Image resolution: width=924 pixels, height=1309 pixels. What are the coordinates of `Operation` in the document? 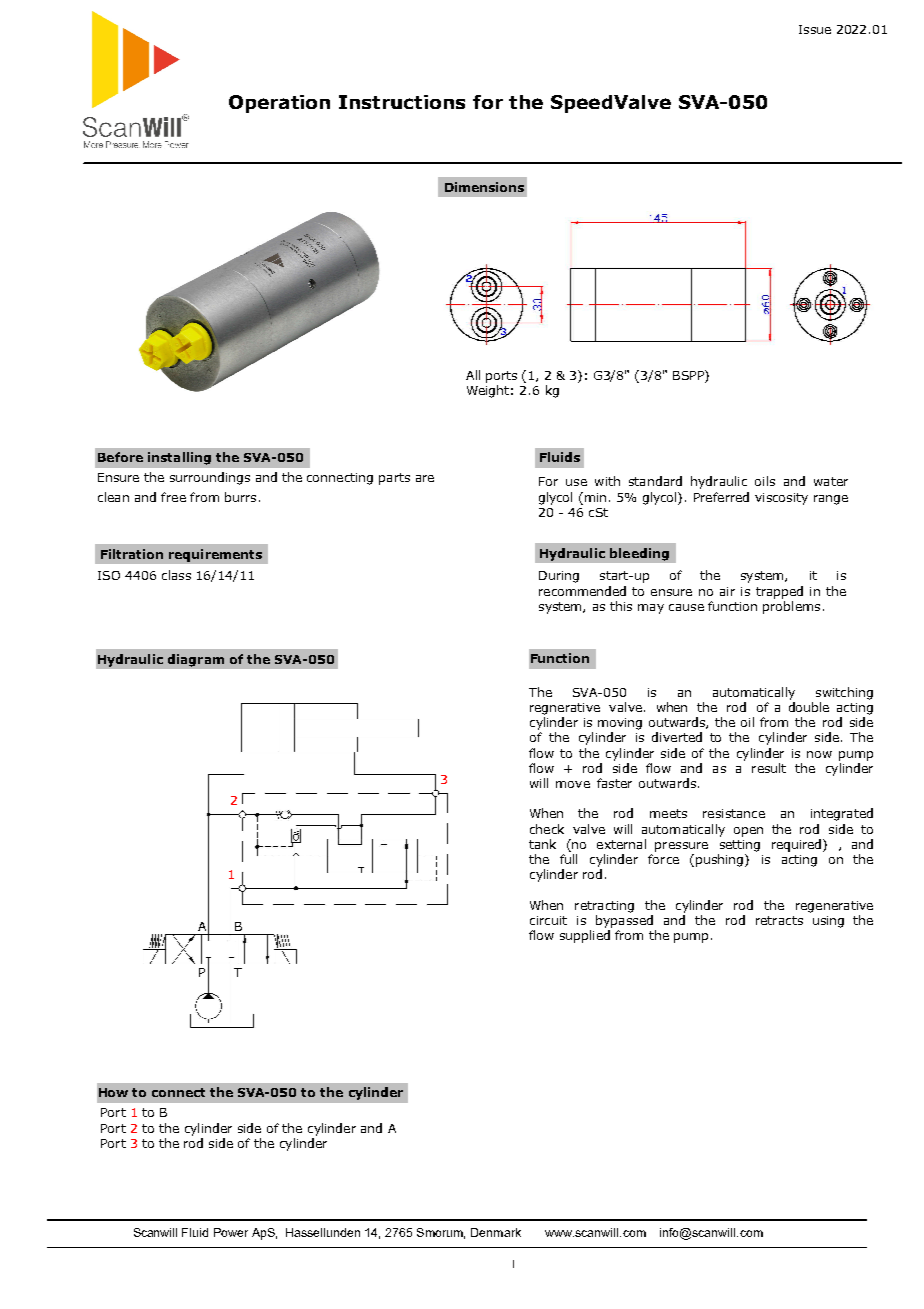 It's located at (279, 104).
